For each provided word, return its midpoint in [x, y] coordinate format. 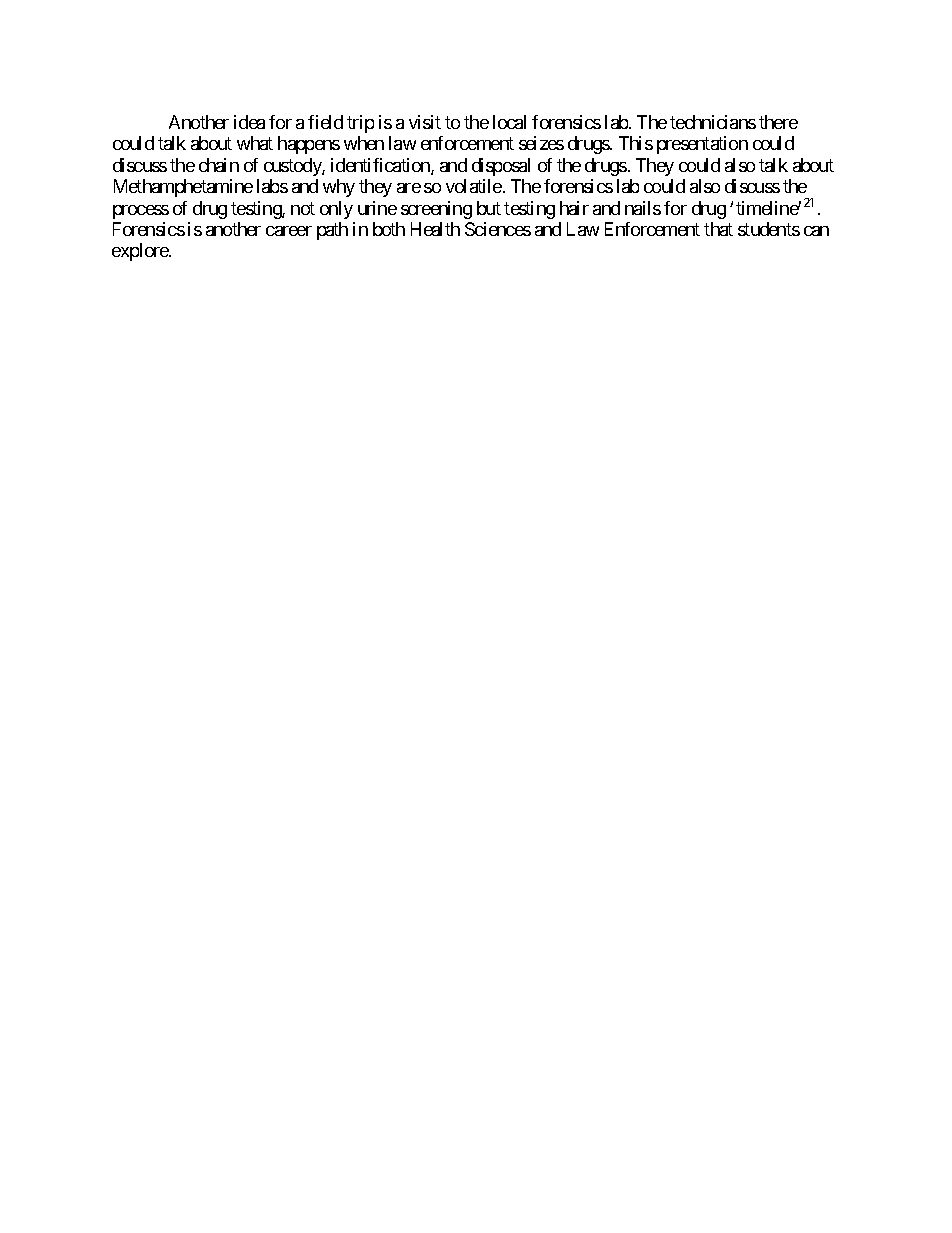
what [255, 143]
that [718, 229]
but [489, 208]
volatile [474, 186]
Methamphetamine [183, 188]
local [509, 122]
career [289, 231]
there [778, 122]
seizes [541, 143]
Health [435, 229]
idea [249, 122]
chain [219, 165]
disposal [501, 167]
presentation [702, 145]
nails [643, 208]
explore [141, 252]
